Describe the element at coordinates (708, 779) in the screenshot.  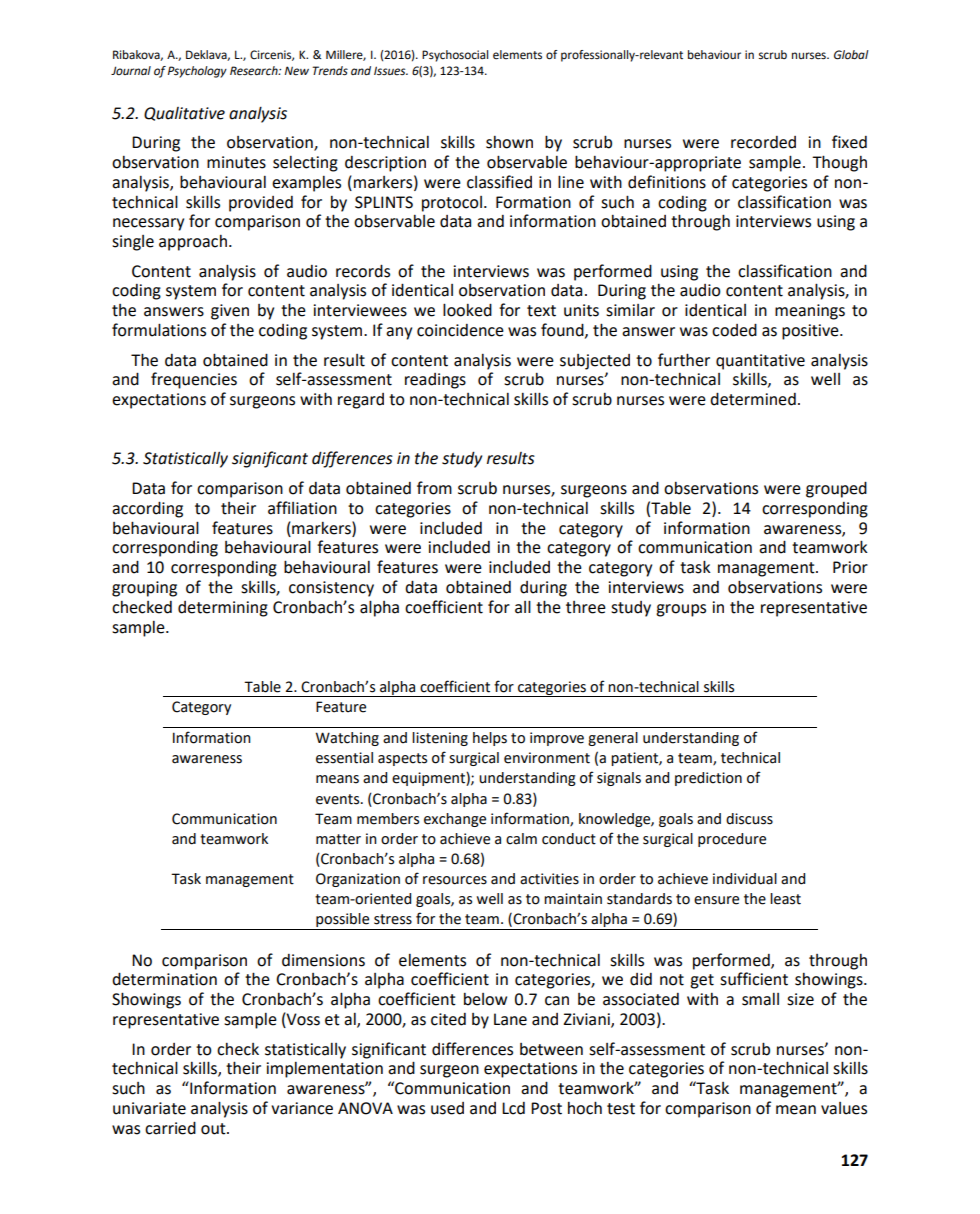
I see `prediction` at that location.
